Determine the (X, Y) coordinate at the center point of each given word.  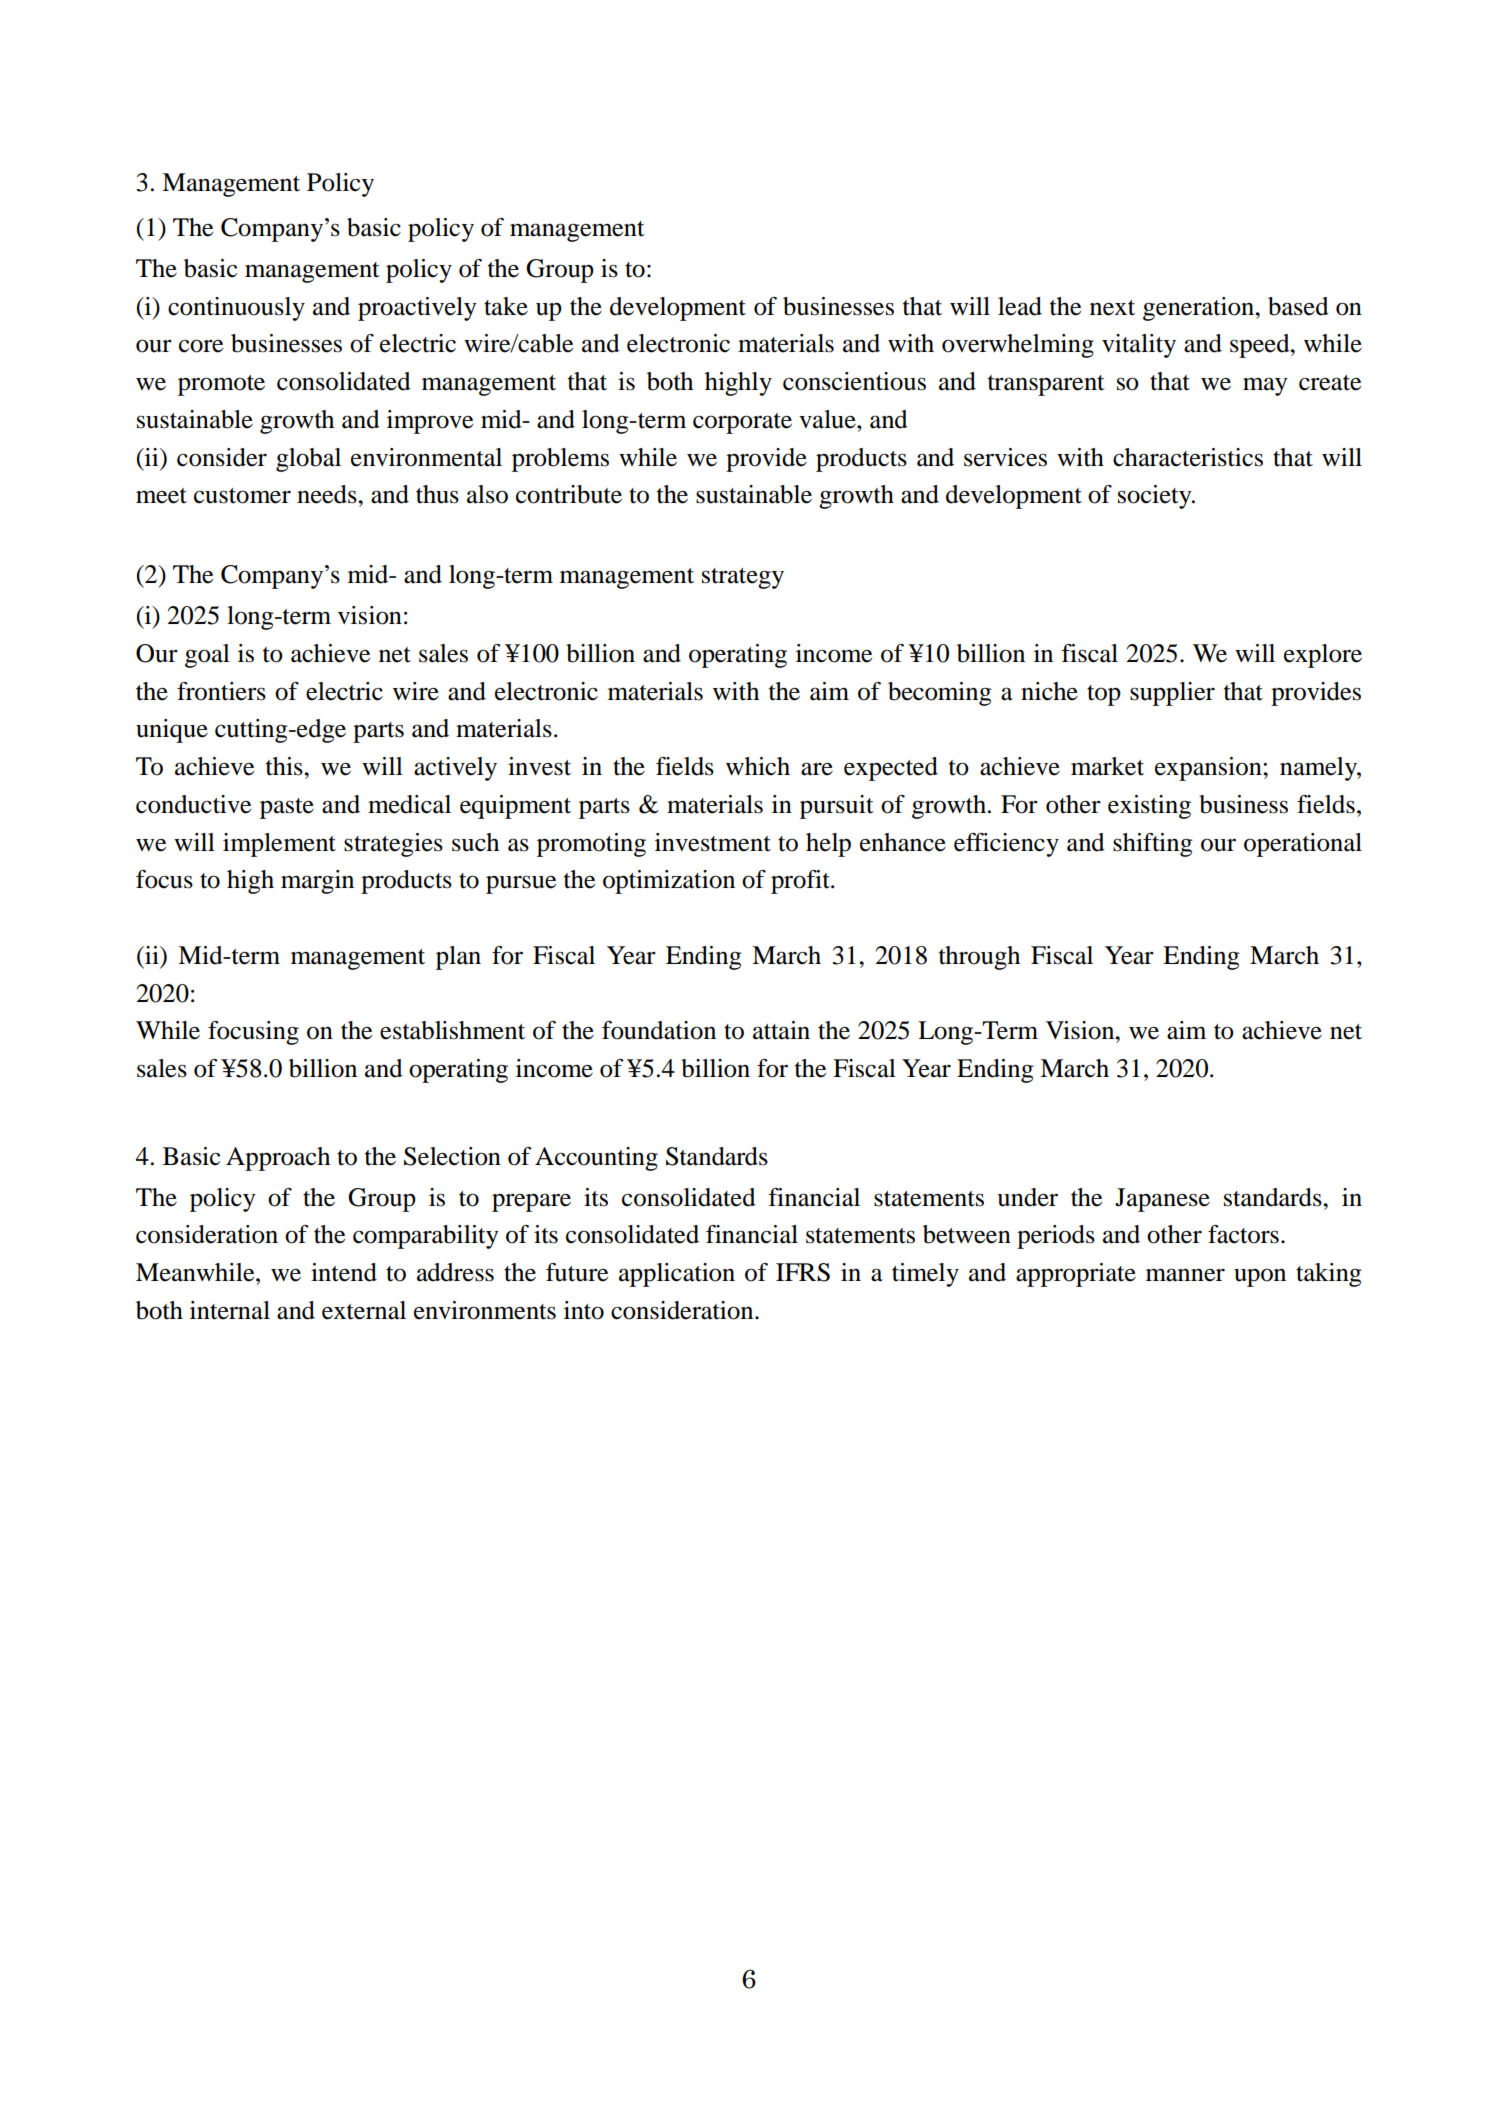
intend (344, 1272)
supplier (1172, 694)
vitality (1139, 346)
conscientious (854, 381)
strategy (743, 578)
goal (207, 656)
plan (458, 958)
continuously (236, 309)
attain (781, 1030)
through (979, 958)
